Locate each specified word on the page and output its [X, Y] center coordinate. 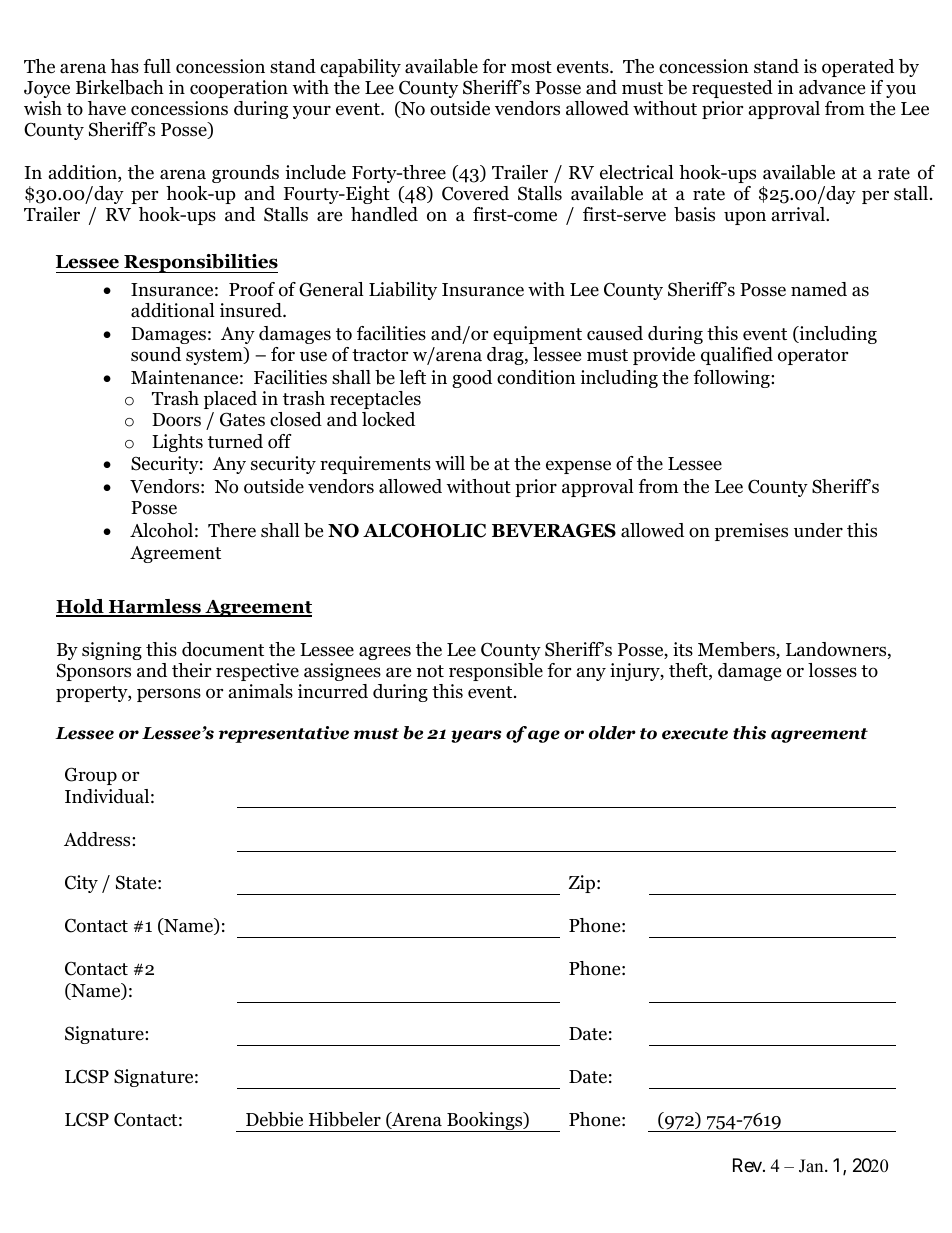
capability [360, 68]
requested [732, 89]
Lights [177, 443]
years [476, 736]
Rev [747, 1165]
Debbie [274, 1119]
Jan [812, 1166]
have [107, 108]
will [450, 463]
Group [91, 776]
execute [695, 734]
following [732, 379]
